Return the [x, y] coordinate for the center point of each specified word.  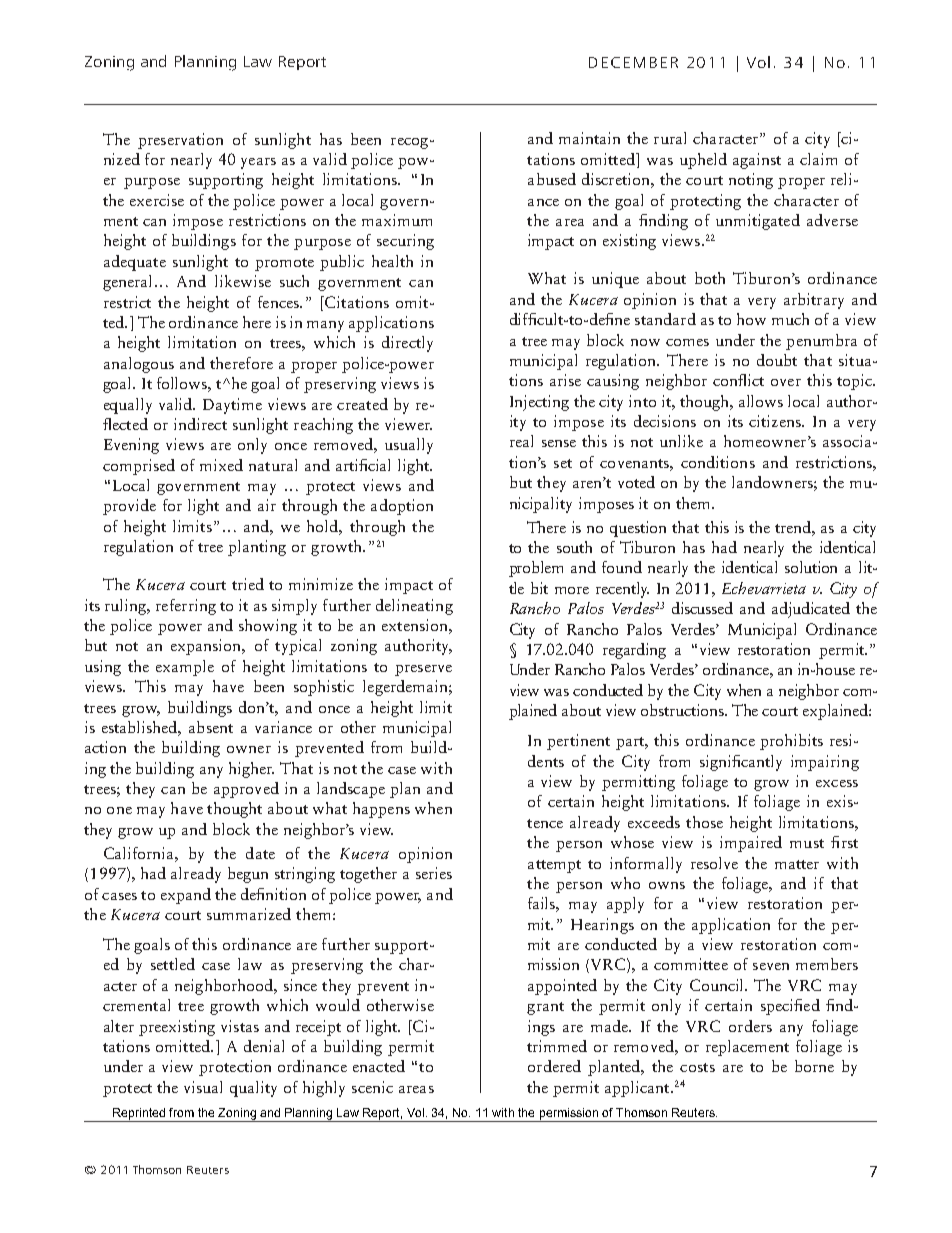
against [757, 161]
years [258, 163]
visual [203, 1087]
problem [536, 569]
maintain [589, 138]
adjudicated [811, 610]
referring [186, 607]
